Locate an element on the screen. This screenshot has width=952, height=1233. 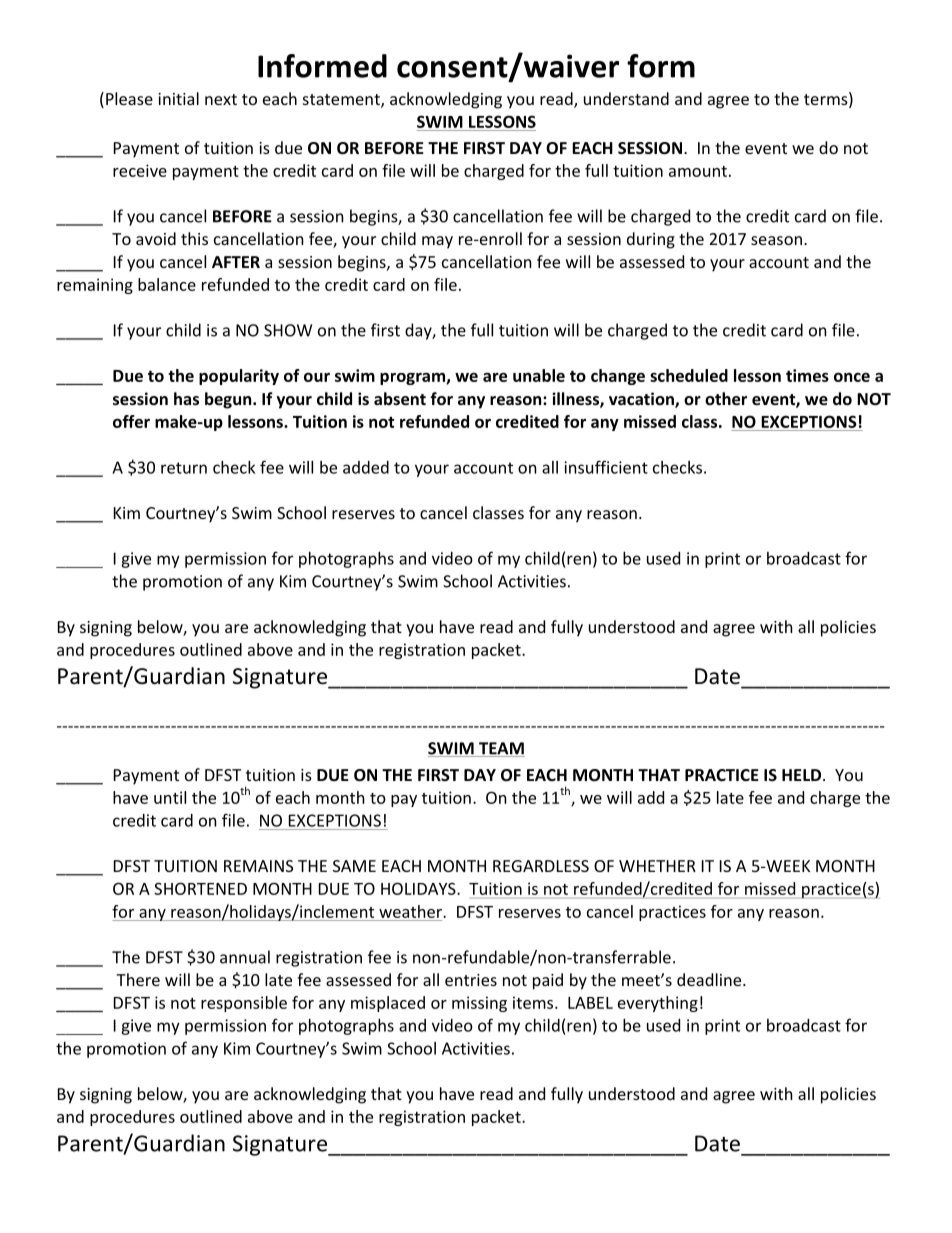
popularity is located at coordinates (239, 377).
